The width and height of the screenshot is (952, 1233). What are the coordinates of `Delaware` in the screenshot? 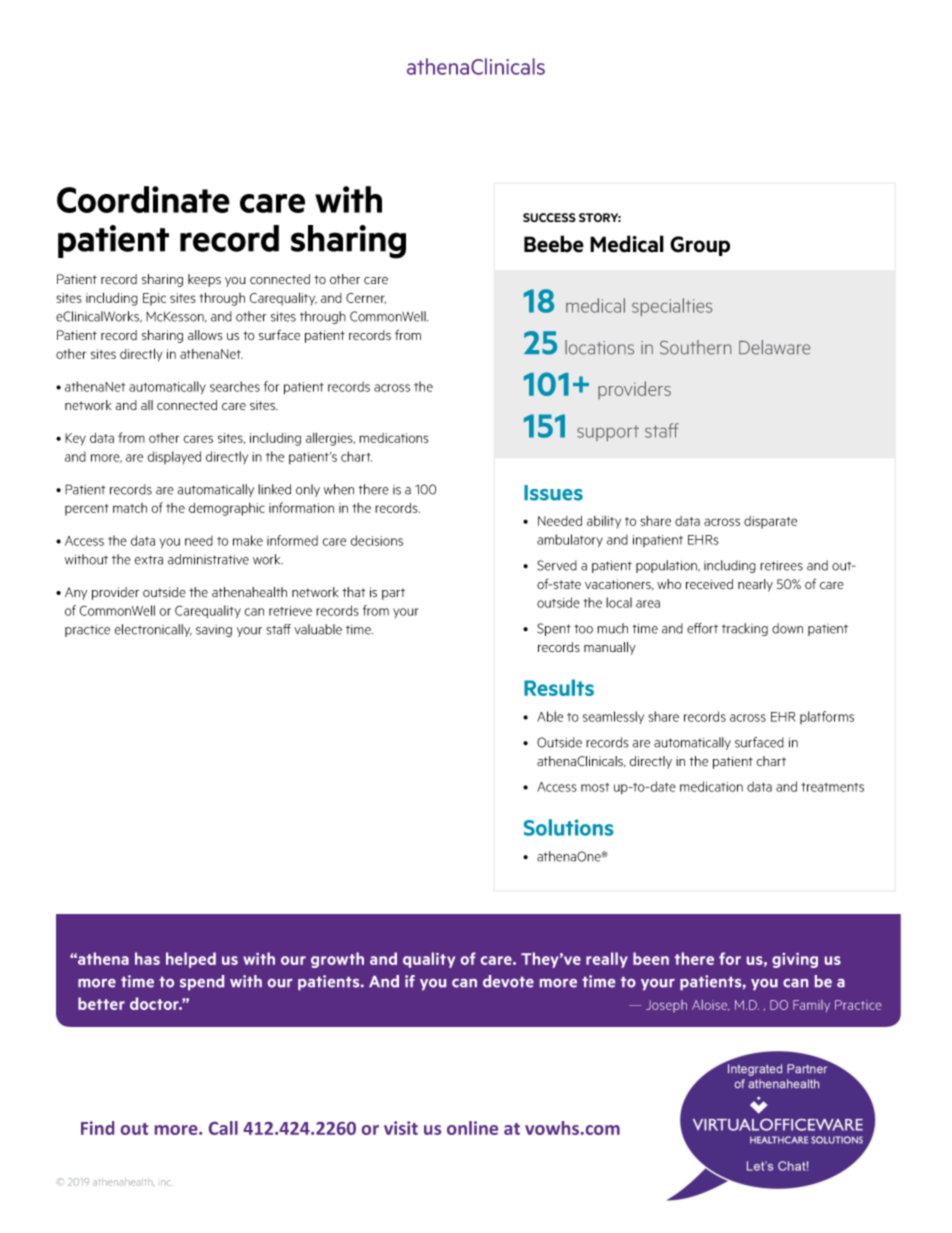 It's located at (774, 347).
